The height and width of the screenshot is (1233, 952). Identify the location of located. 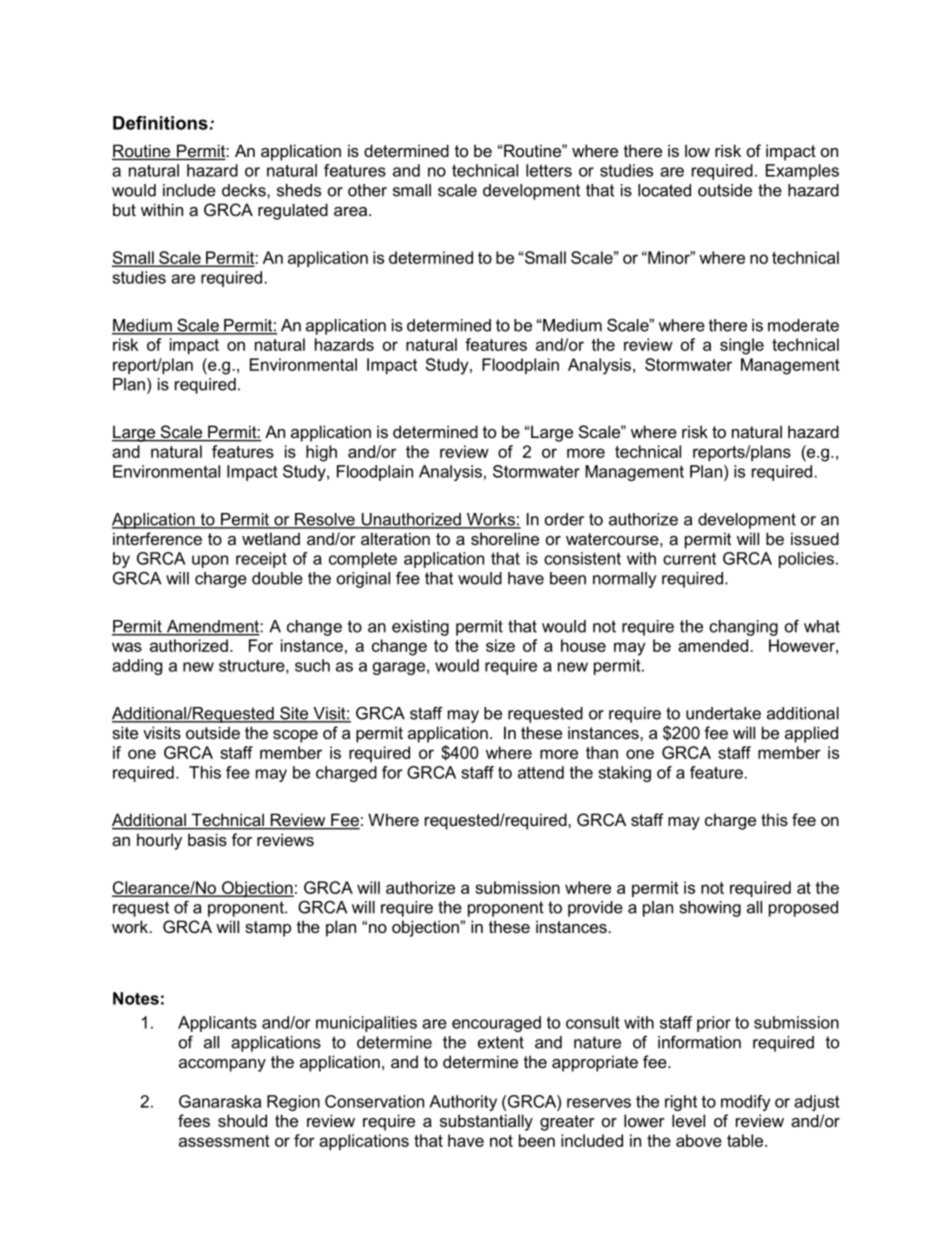
(664, 190).
